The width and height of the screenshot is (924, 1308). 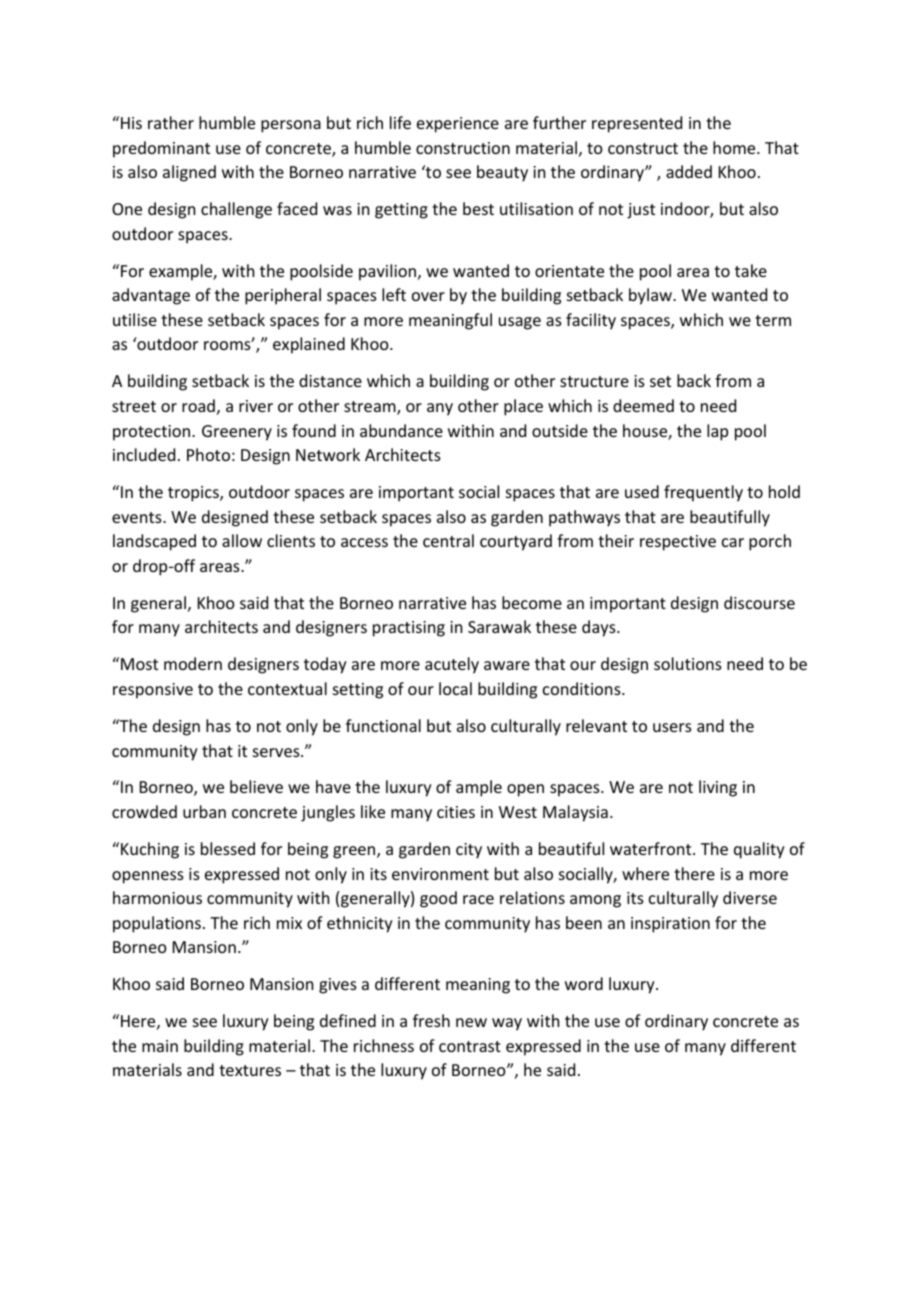 I want to click on term, so click(x=773, y=320).
